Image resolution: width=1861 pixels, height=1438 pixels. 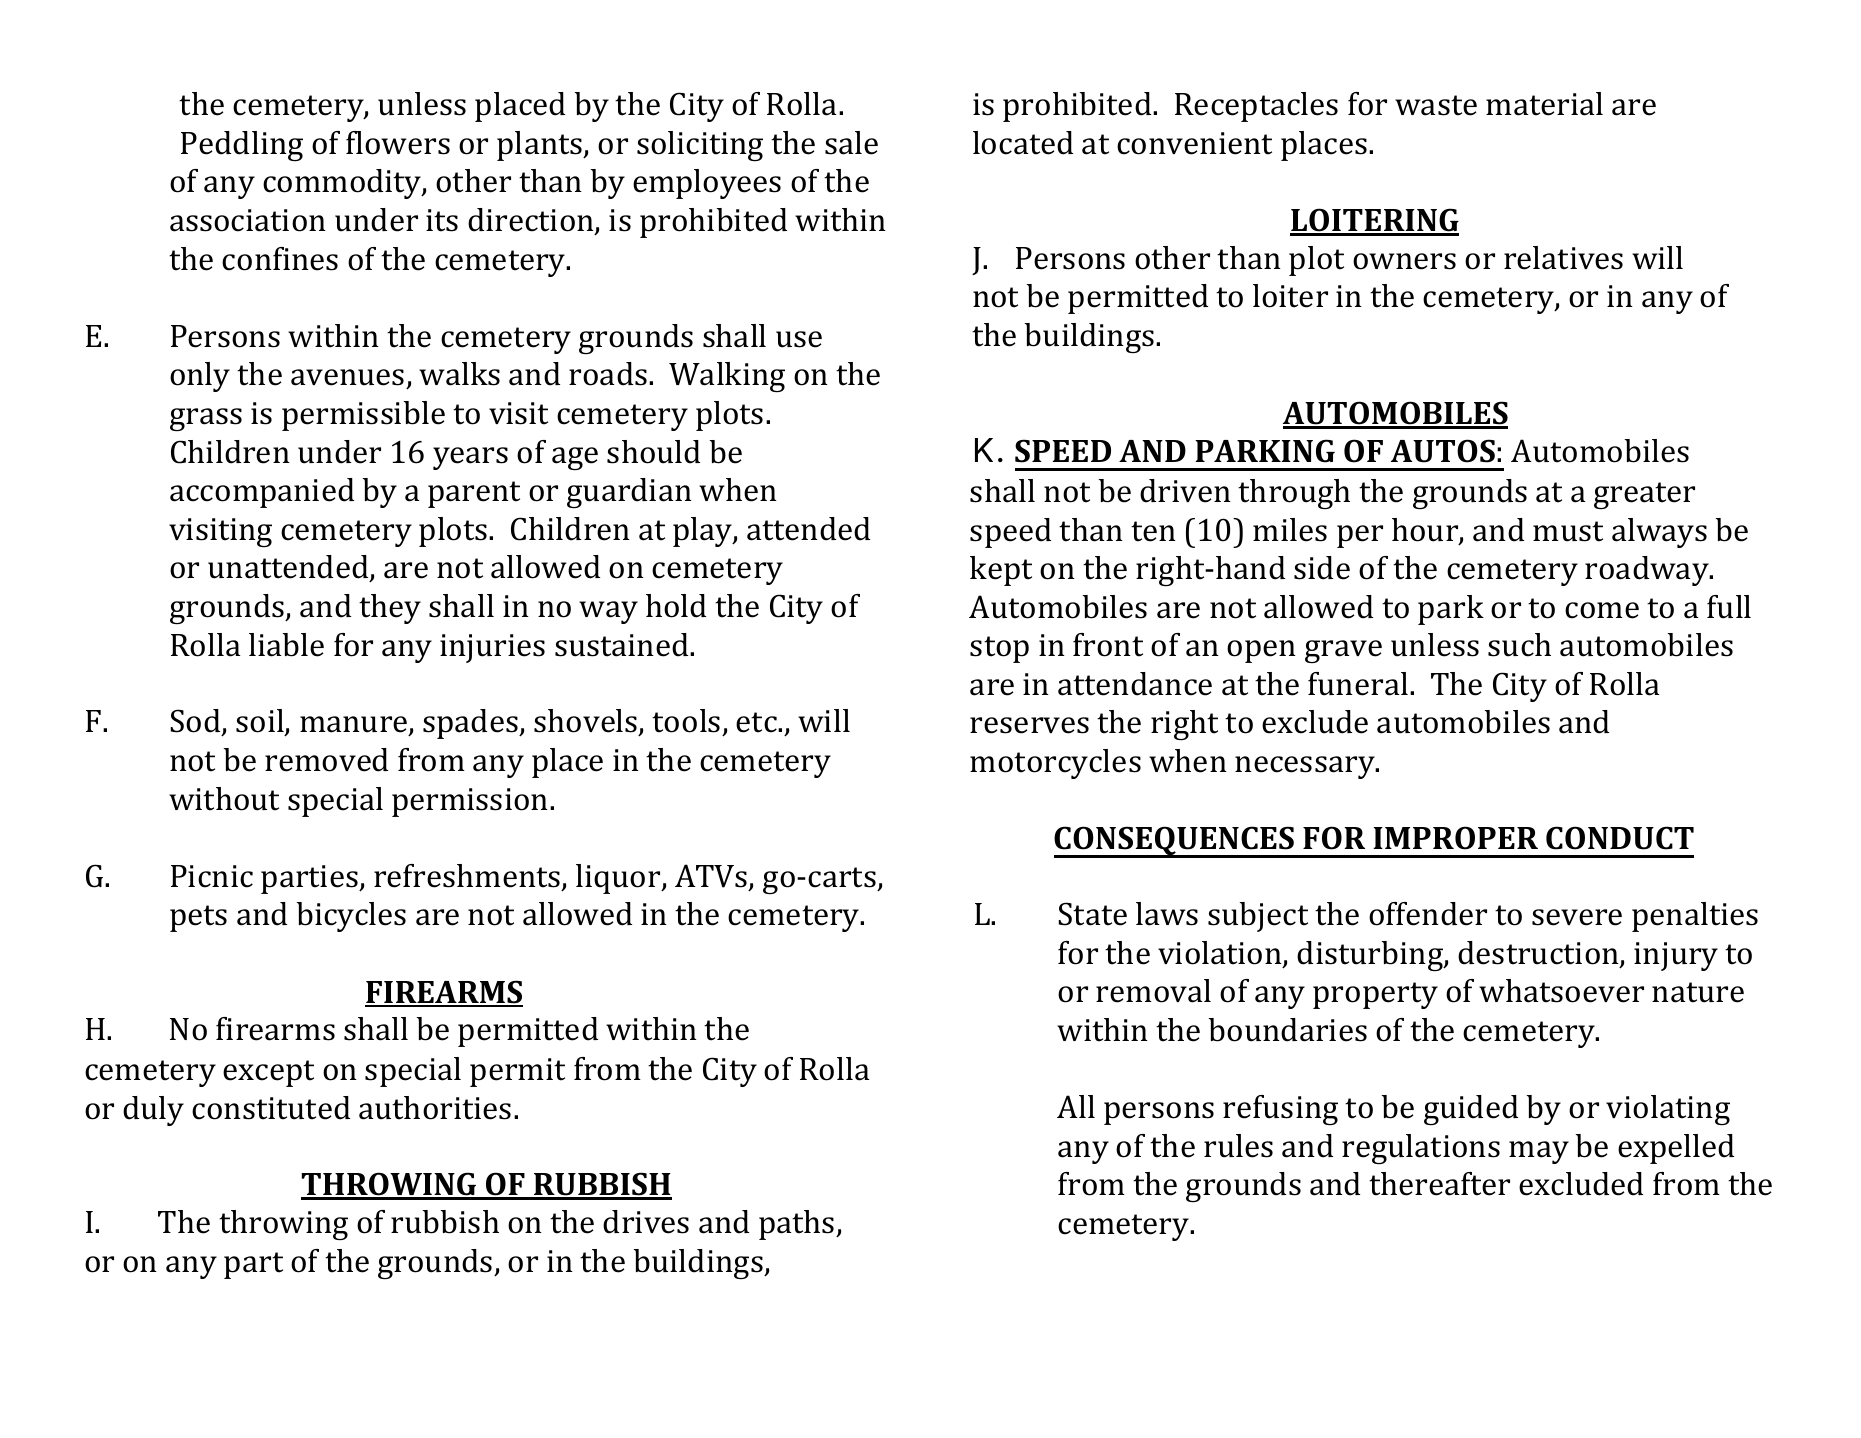 I want to click on material, so click(x=1544, y=104).
